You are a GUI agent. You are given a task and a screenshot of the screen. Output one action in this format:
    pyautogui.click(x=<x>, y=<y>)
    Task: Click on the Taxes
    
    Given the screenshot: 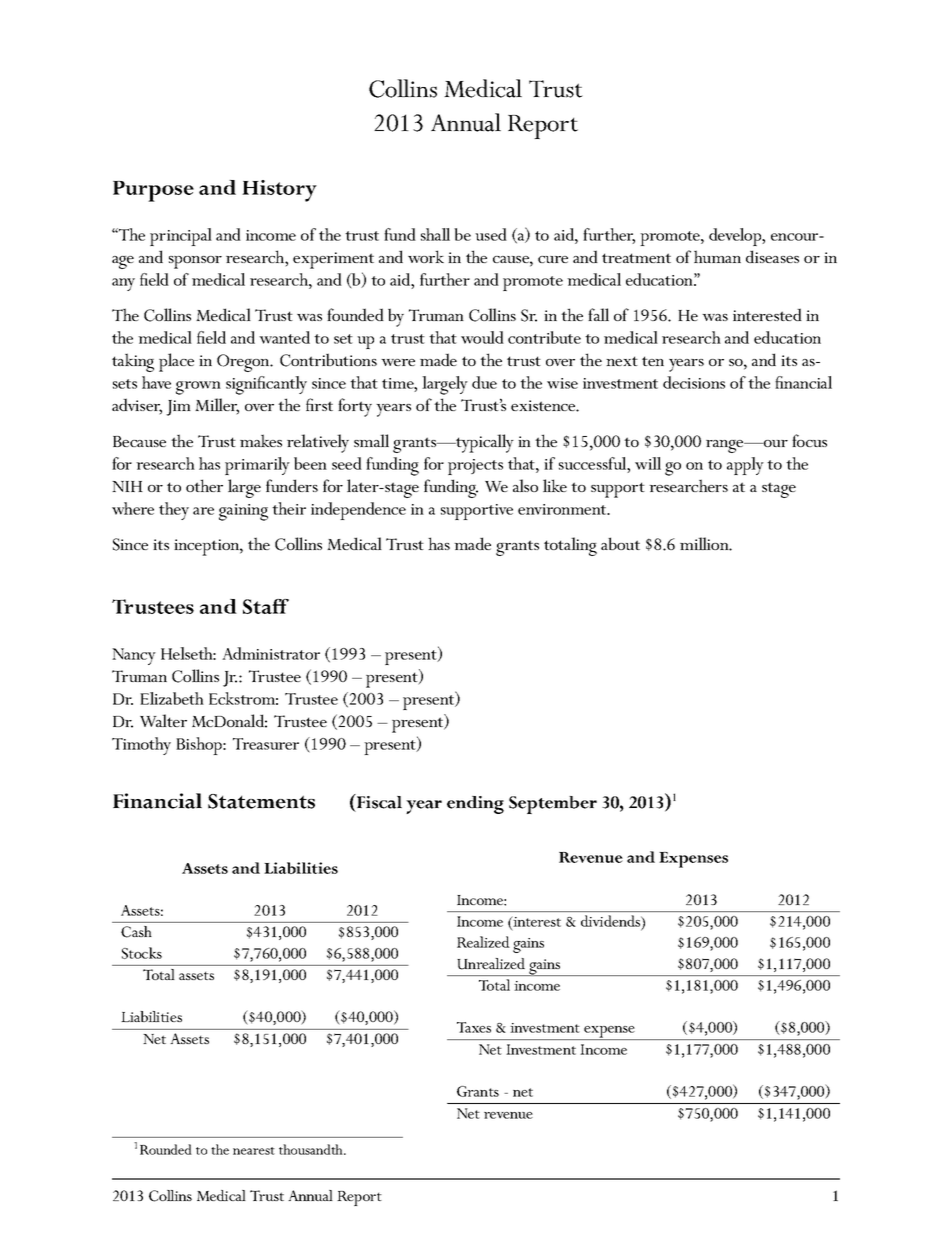 What is the action you would take?
    pyautogui.click(x=474, y=1027)
